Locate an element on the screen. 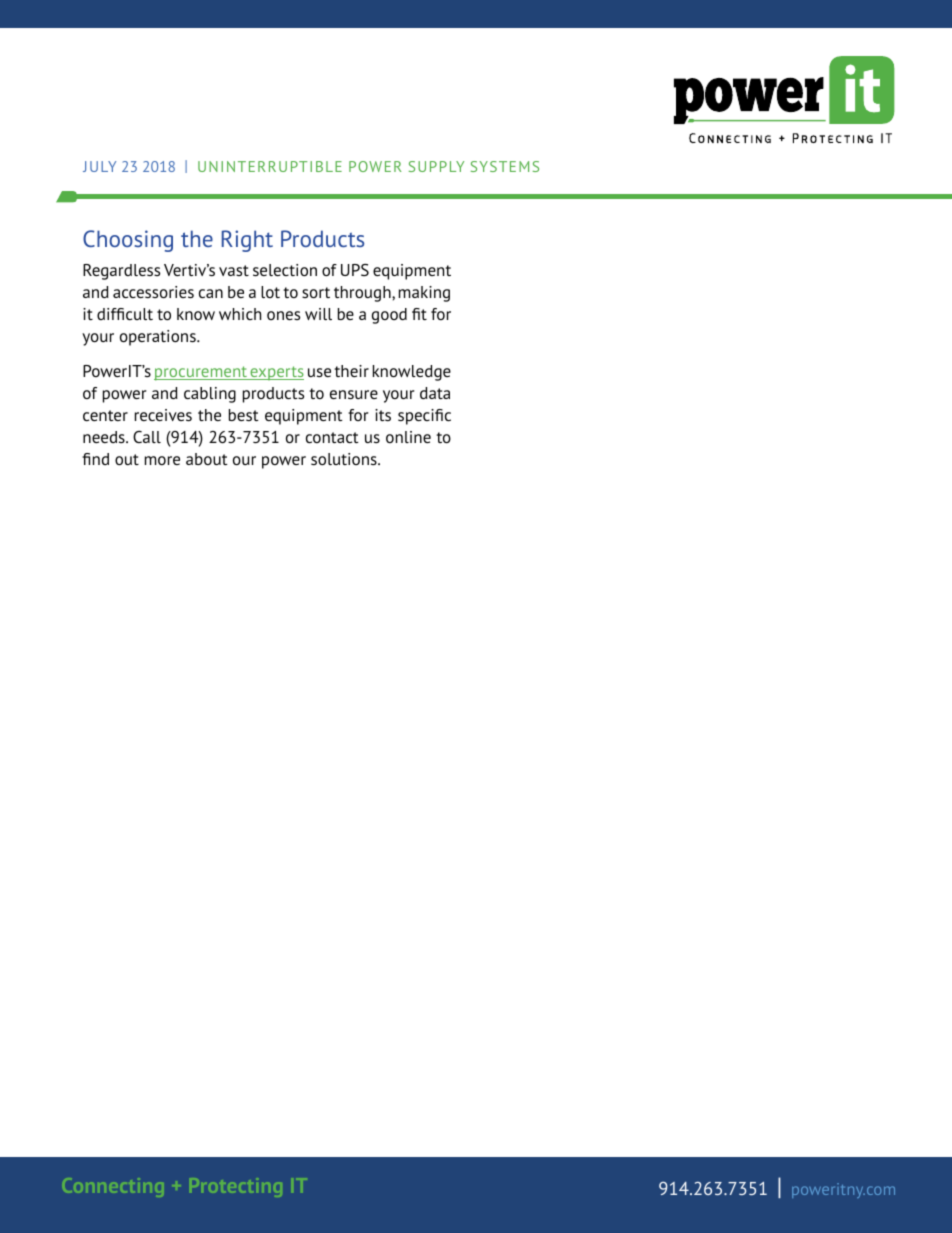  SUPPLY is located at coordinates (436, 166).
